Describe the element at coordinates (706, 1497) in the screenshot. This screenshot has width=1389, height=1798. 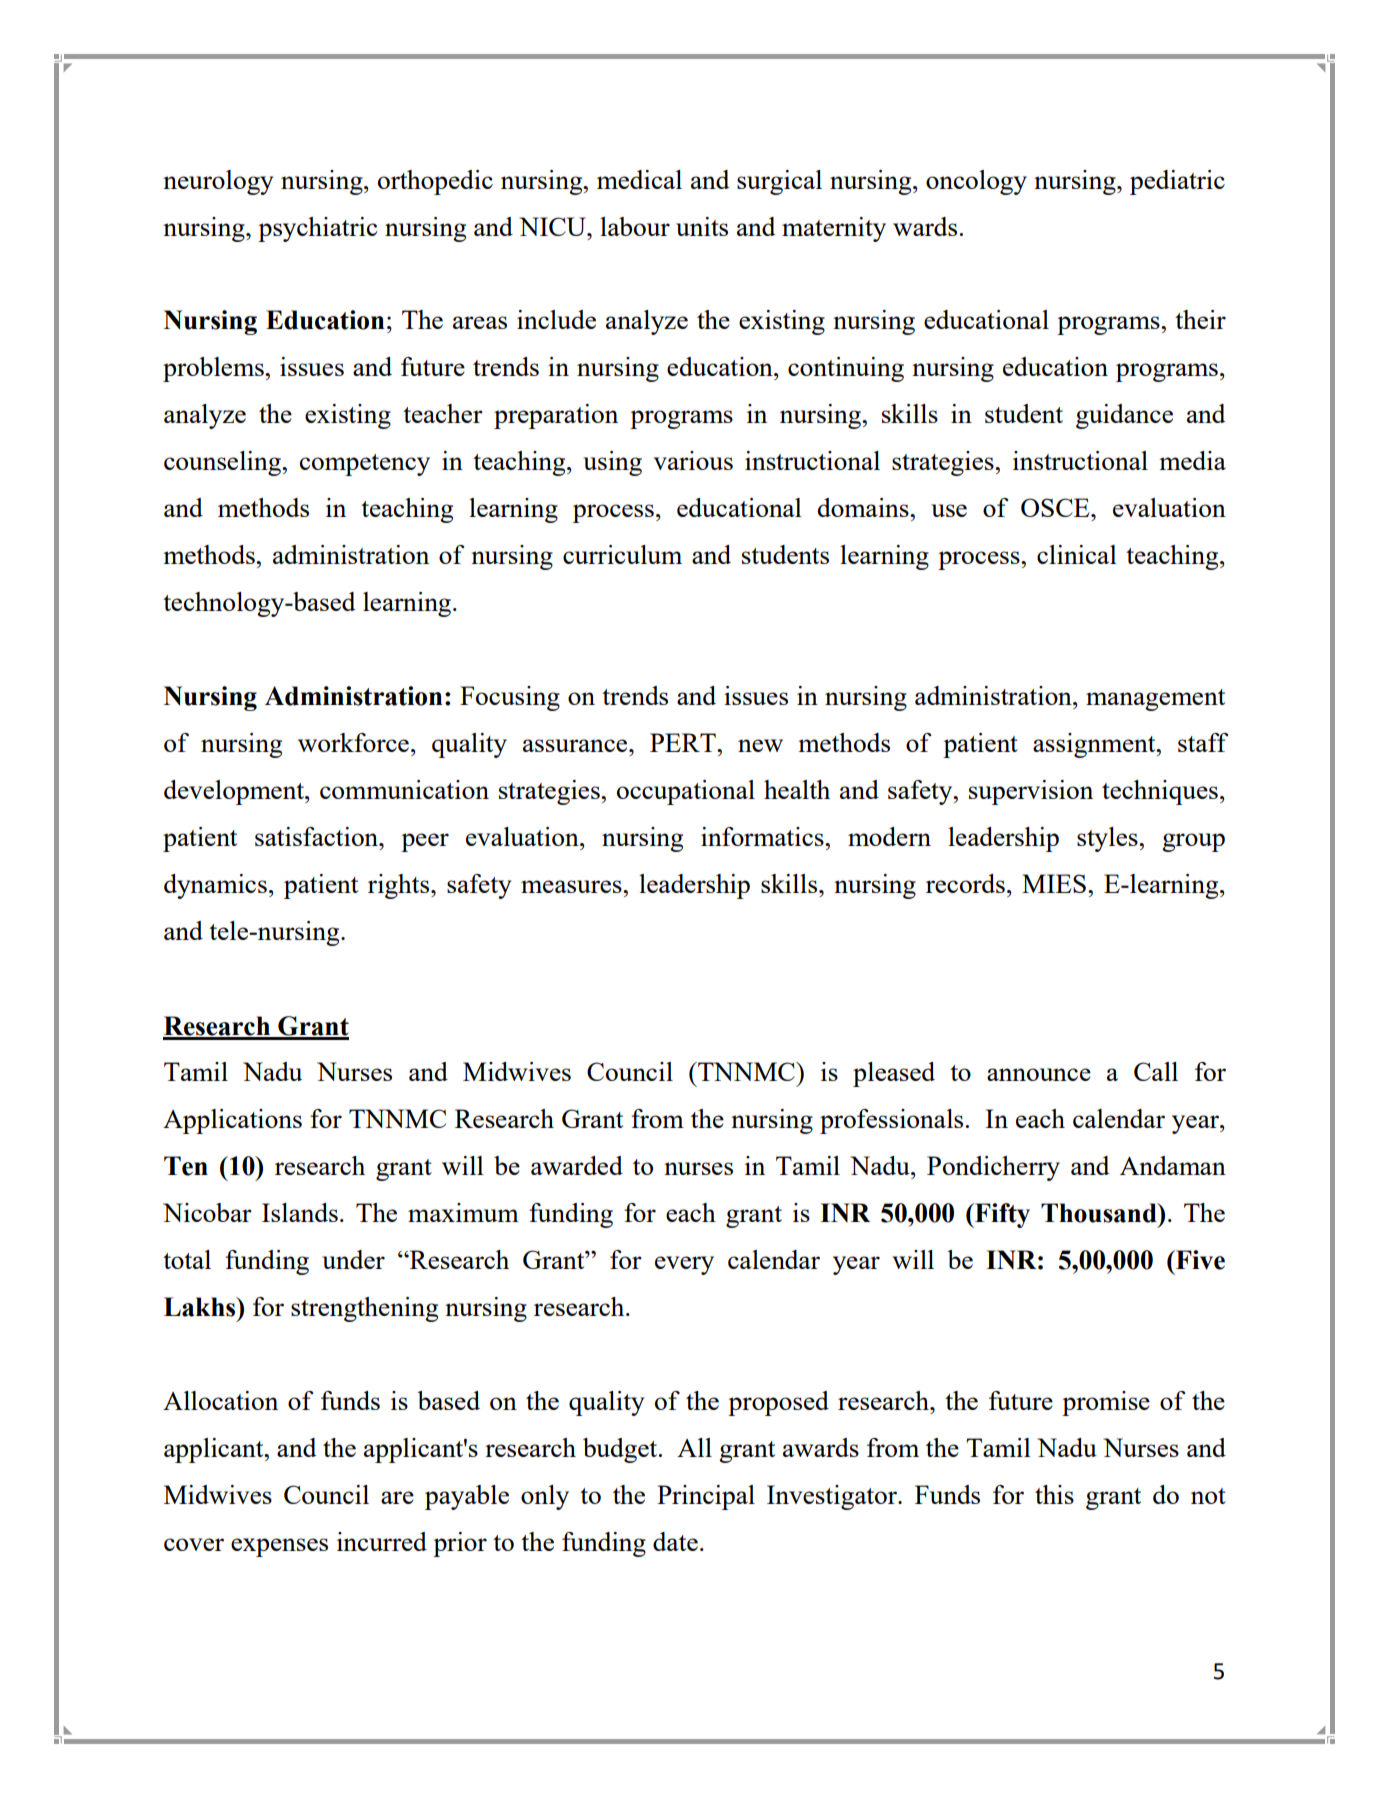
I see `Principal` at that location.
